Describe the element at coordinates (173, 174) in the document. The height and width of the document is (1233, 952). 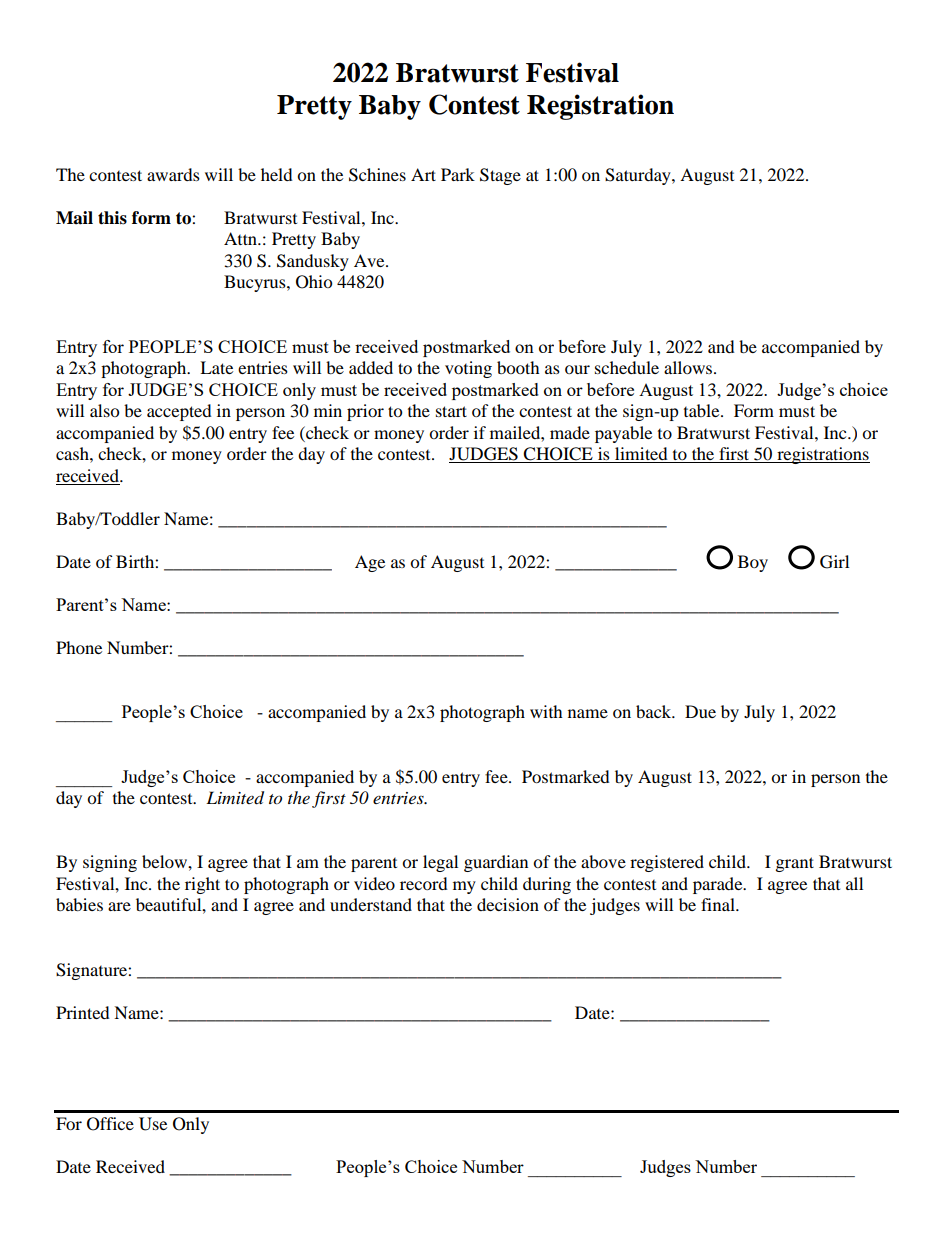
I see `awards` at that location.
